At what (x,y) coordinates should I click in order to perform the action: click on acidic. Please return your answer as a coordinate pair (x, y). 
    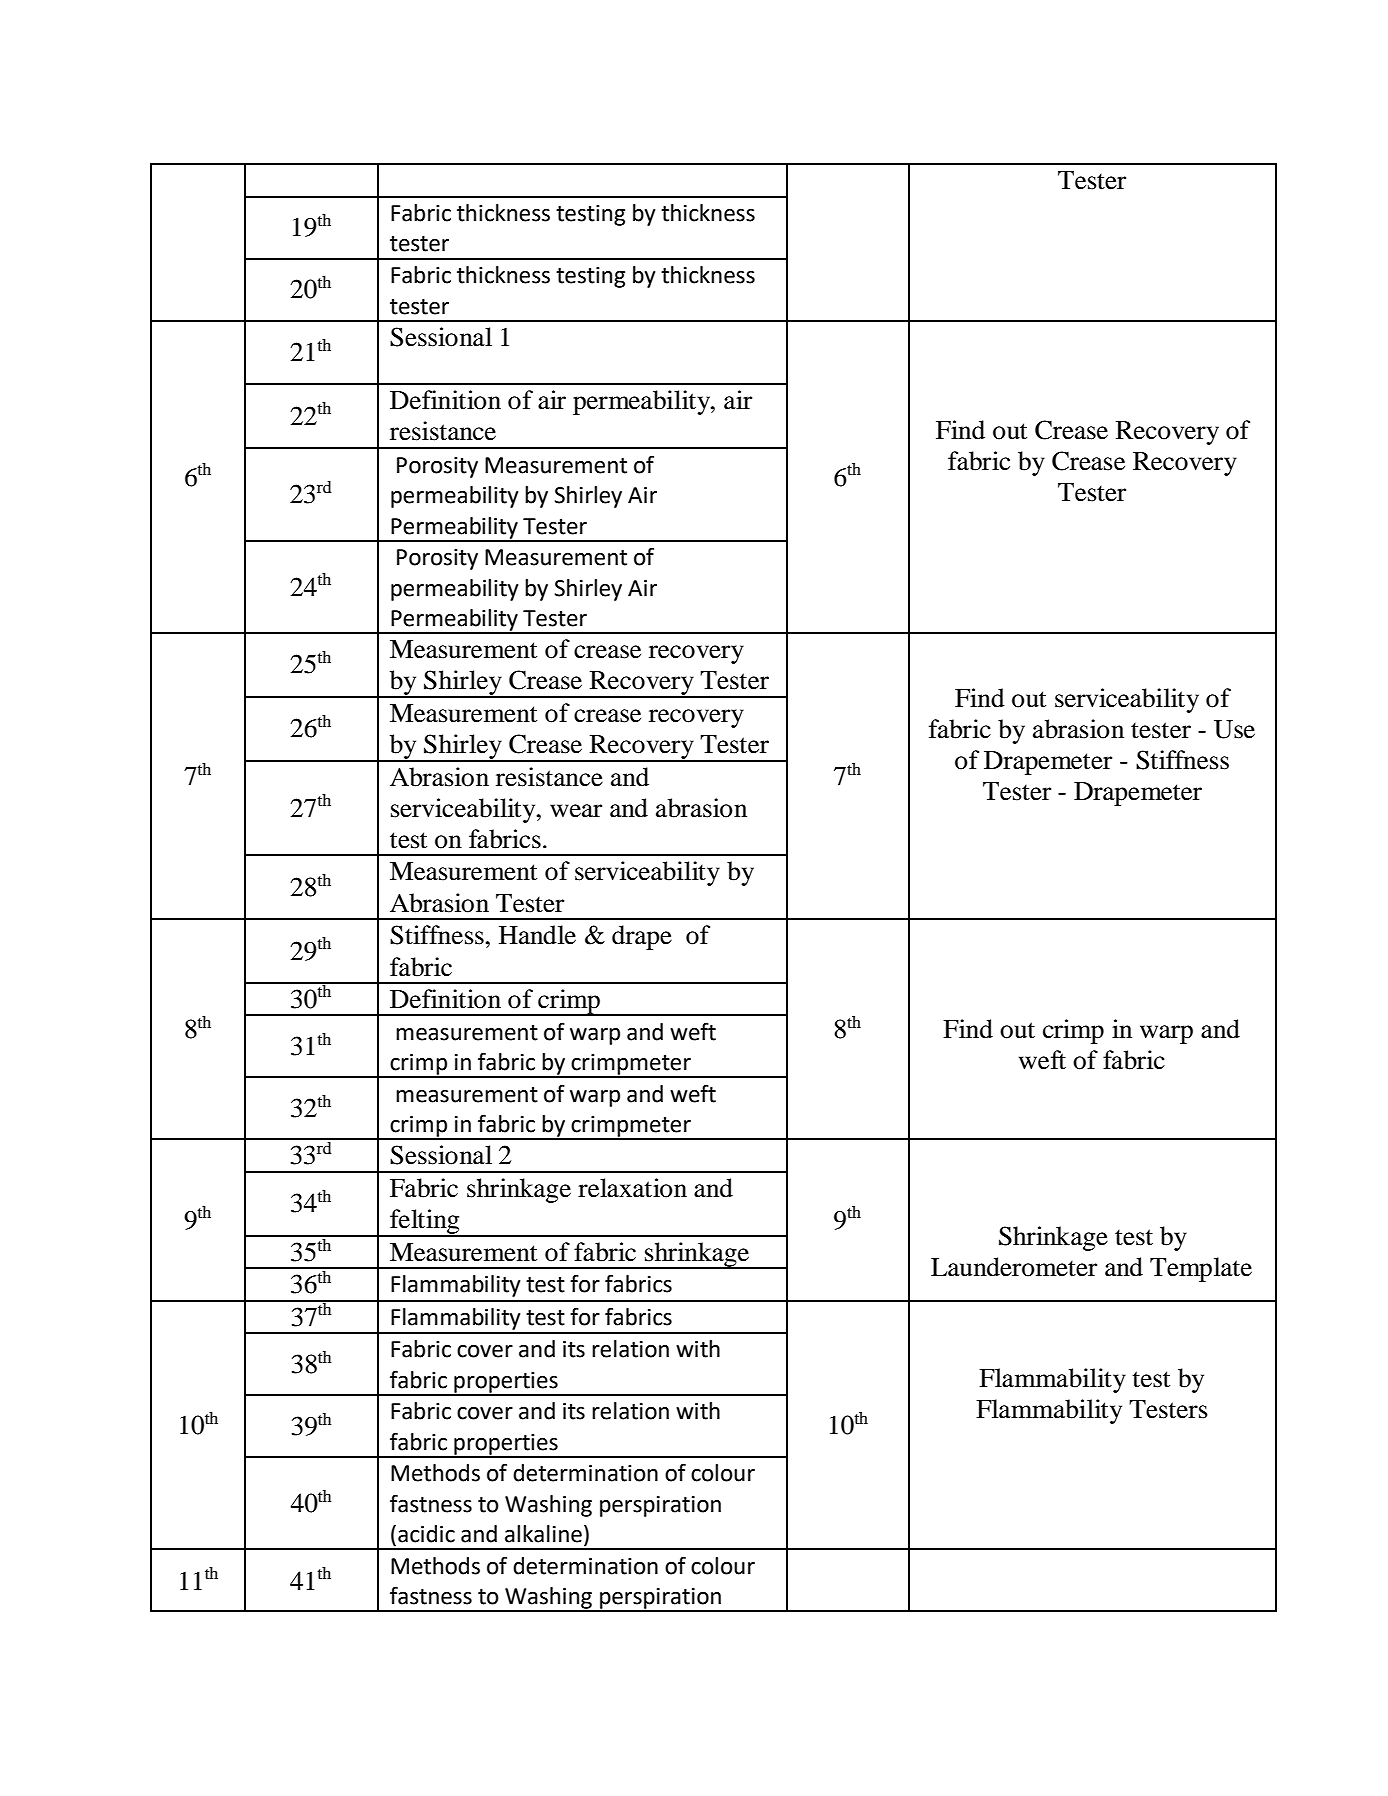
    Looking at the image, I should click on (426, 1534).
